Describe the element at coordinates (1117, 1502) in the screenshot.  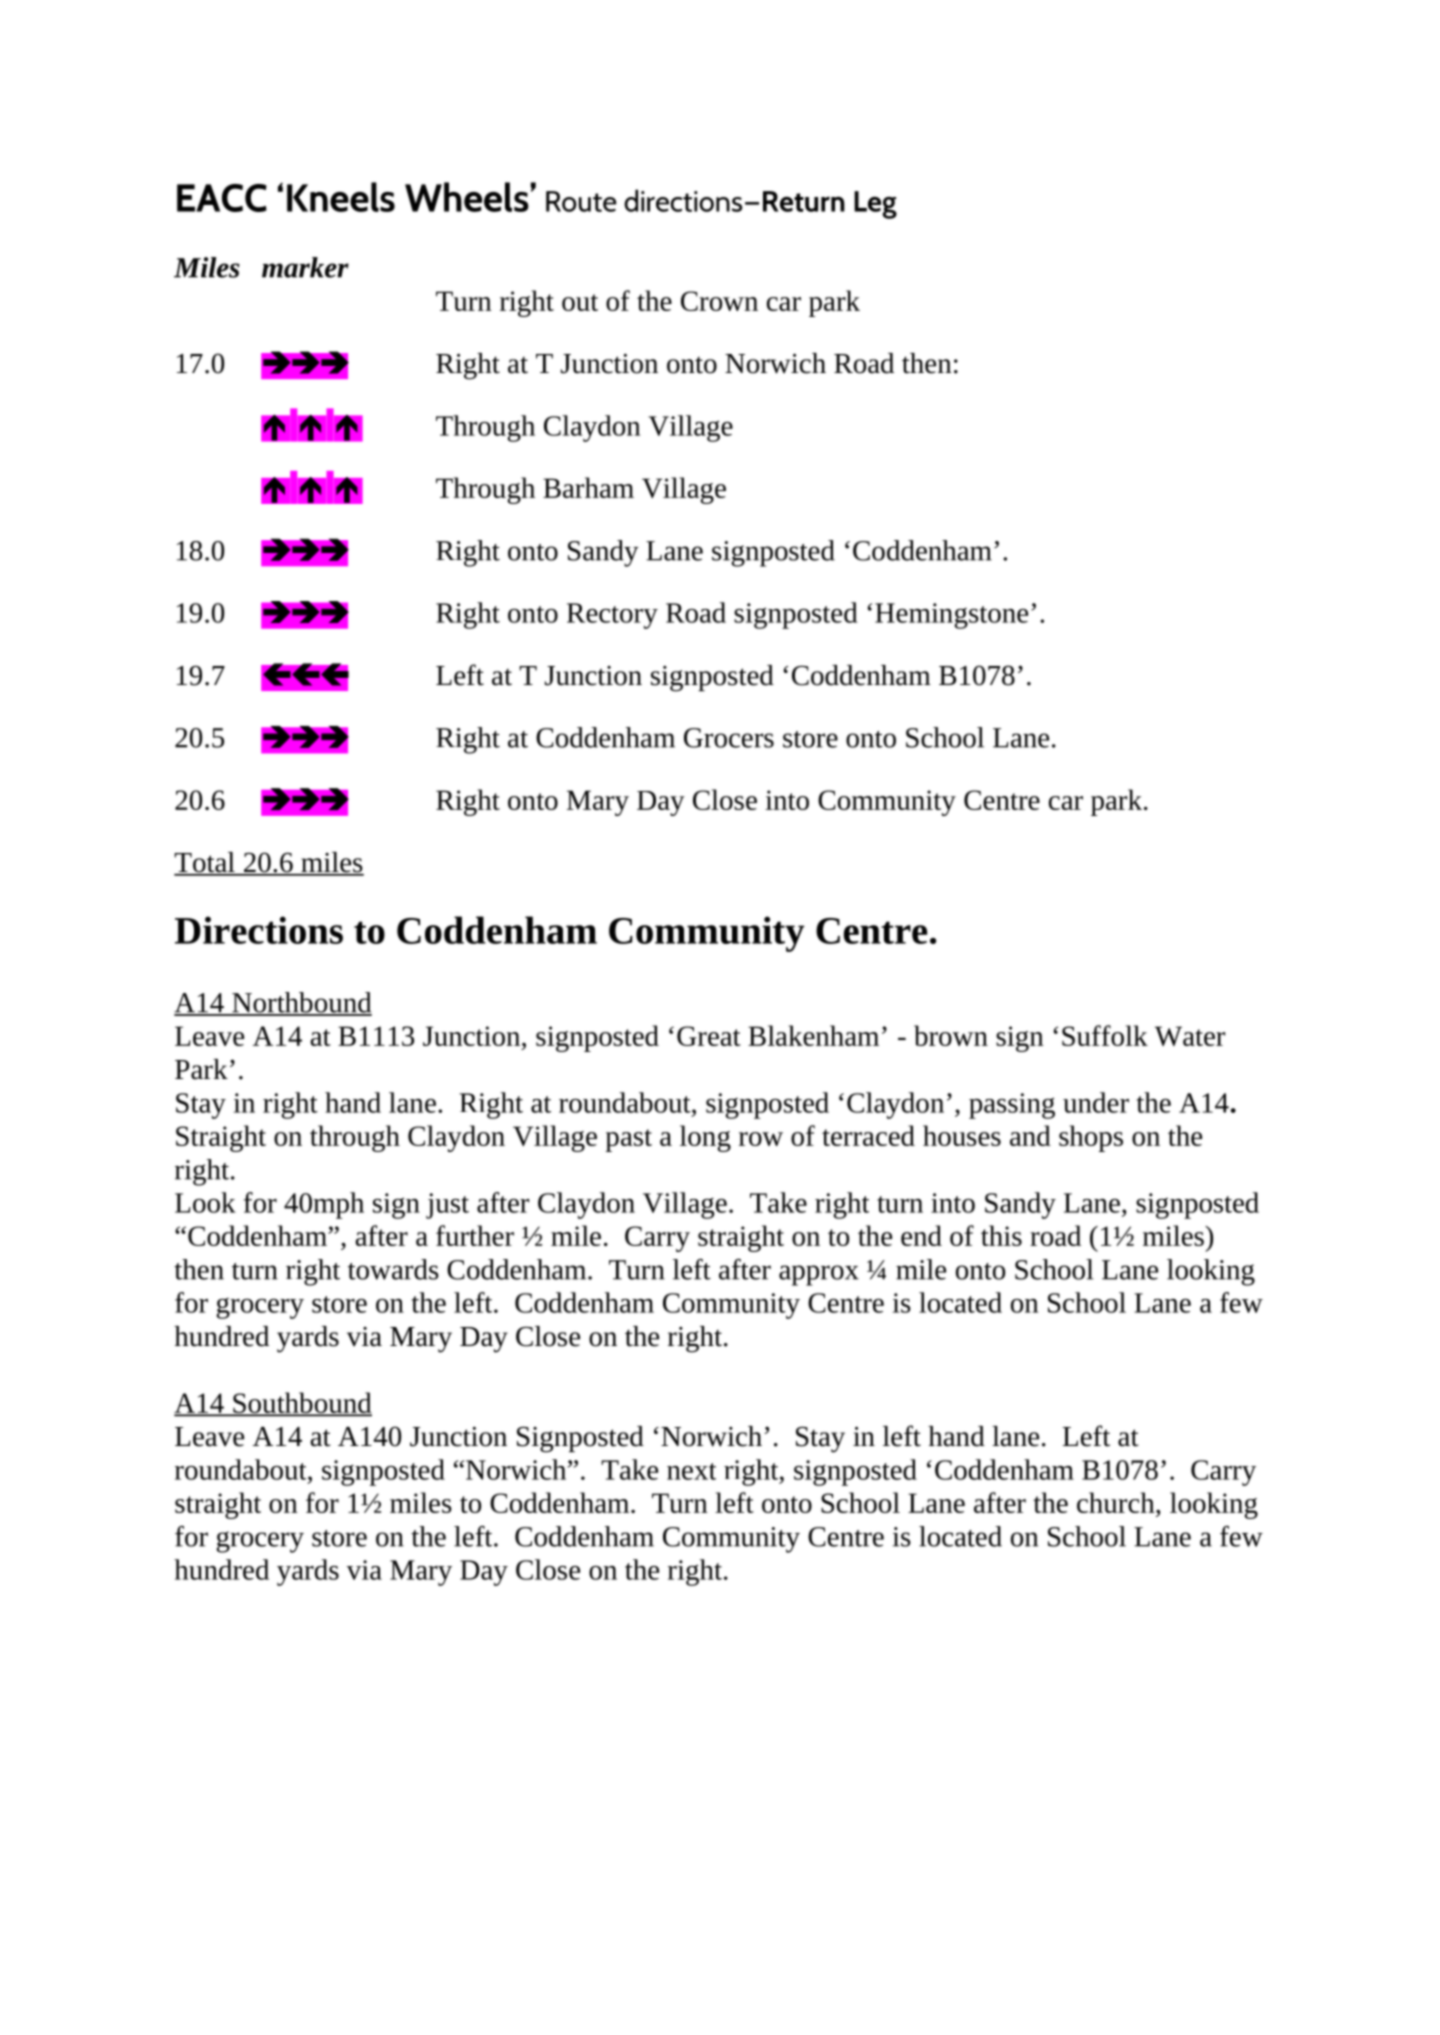
I see `church` at that location.
